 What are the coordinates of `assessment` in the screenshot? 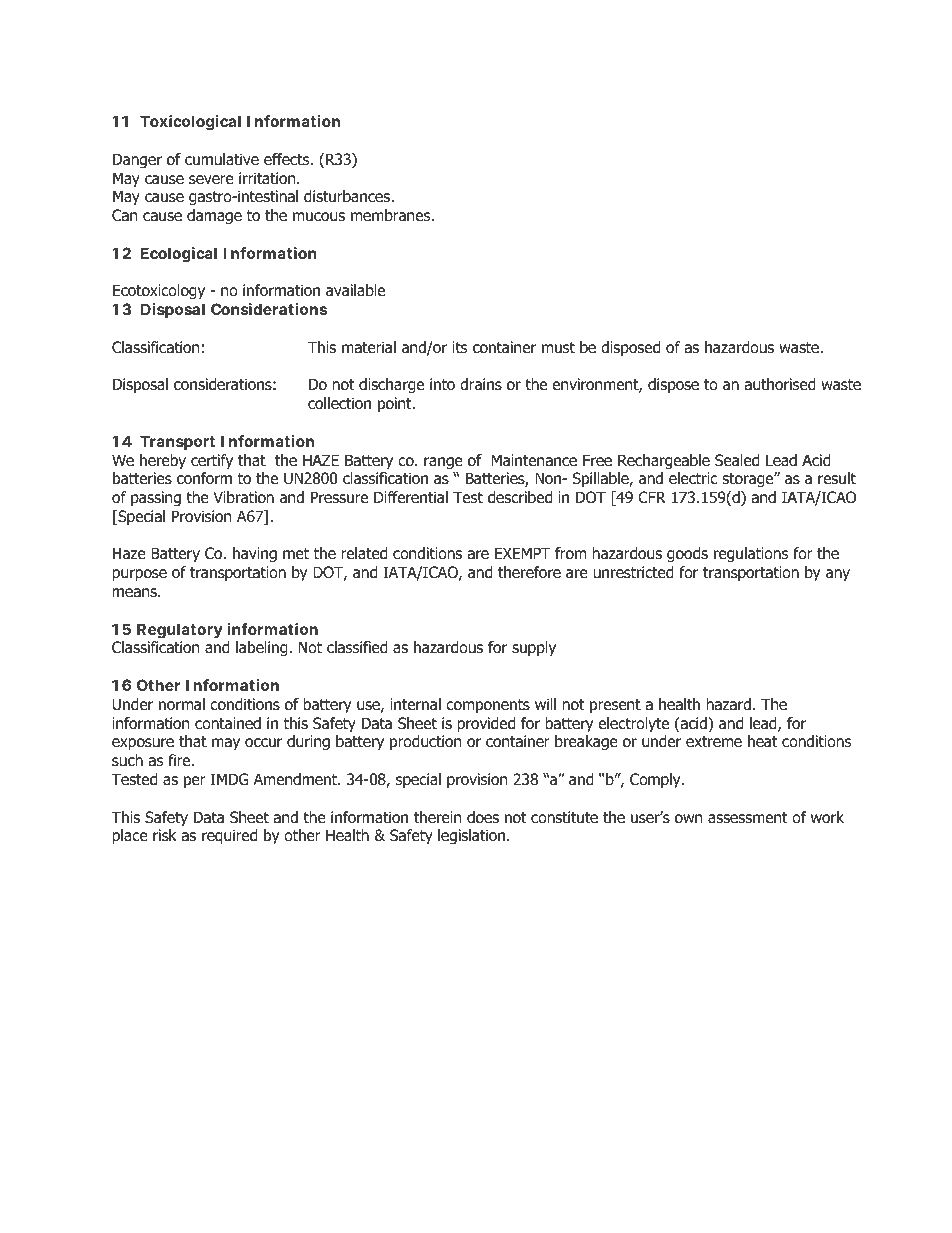 It's located at (747, 818).
